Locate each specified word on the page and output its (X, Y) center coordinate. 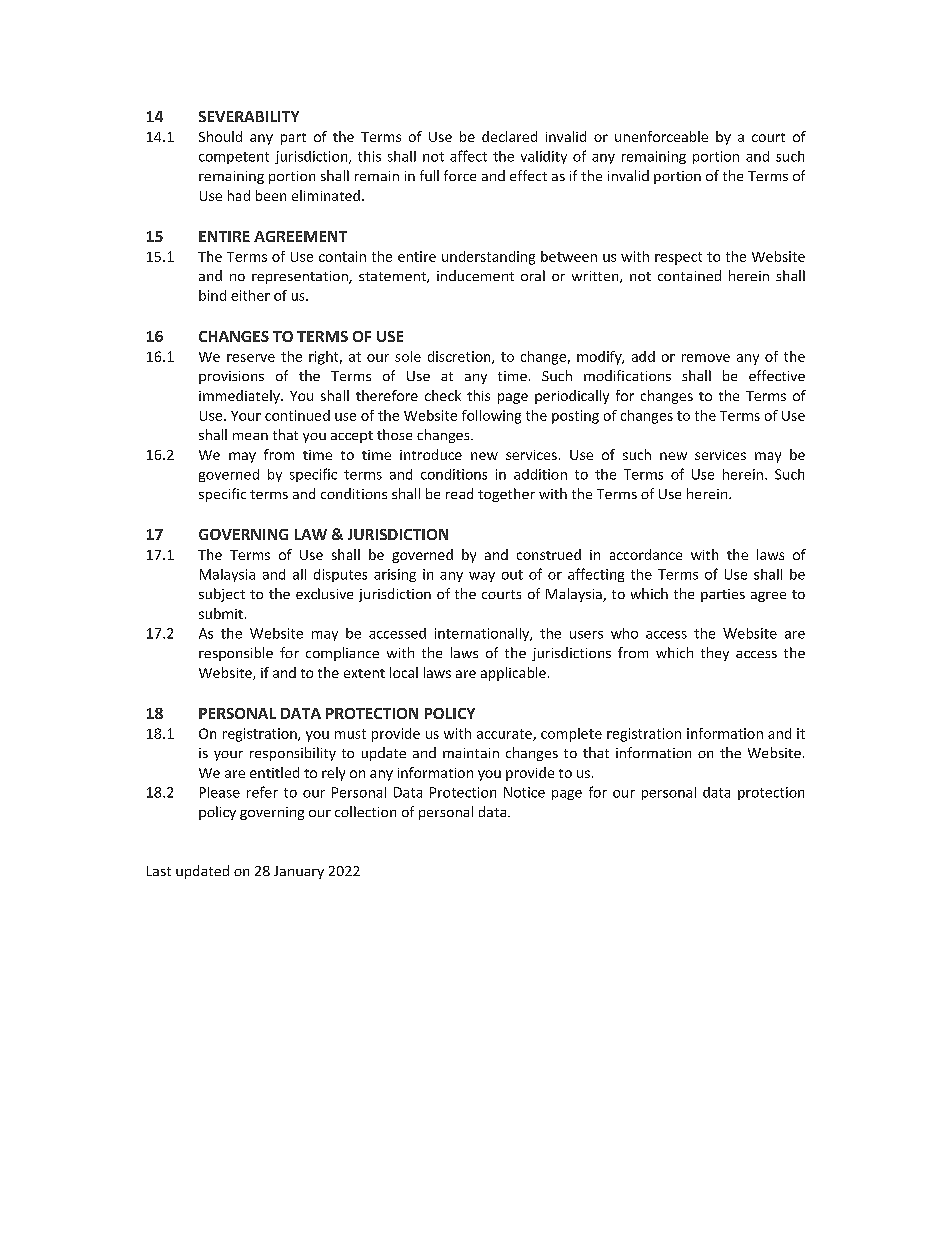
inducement (475, 275)
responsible (236, 654)
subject (222, 595)
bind (212, 295)
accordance (646, 554)
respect (678, 258)
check (443, 395)
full (429, 175)
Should (220, 136)
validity (544, 157)
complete (571, 735)
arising (395, 575)
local (404, 672)
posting (575, 417)
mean (250, 436)
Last (159, 871)
